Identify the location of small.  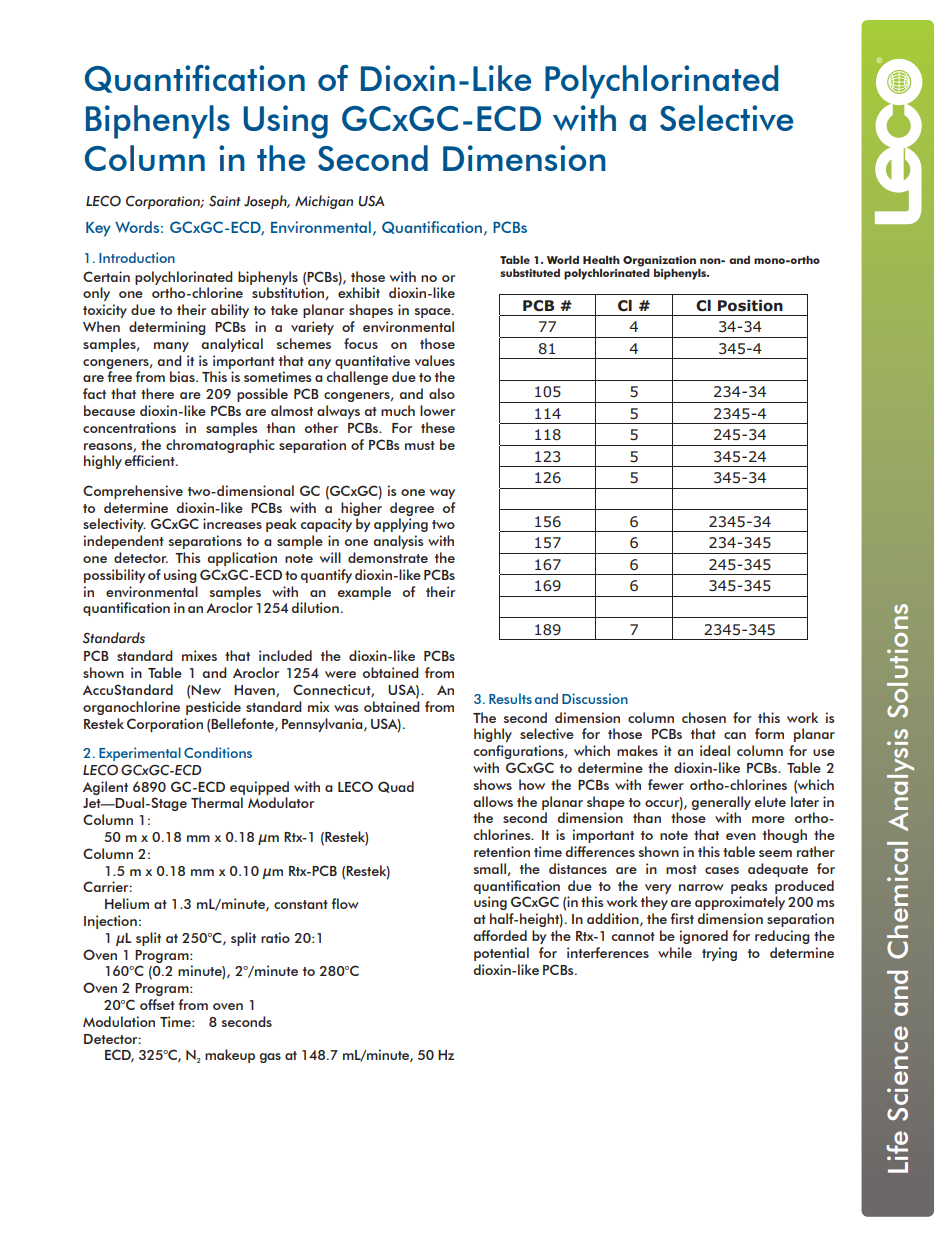
(489, 868).
